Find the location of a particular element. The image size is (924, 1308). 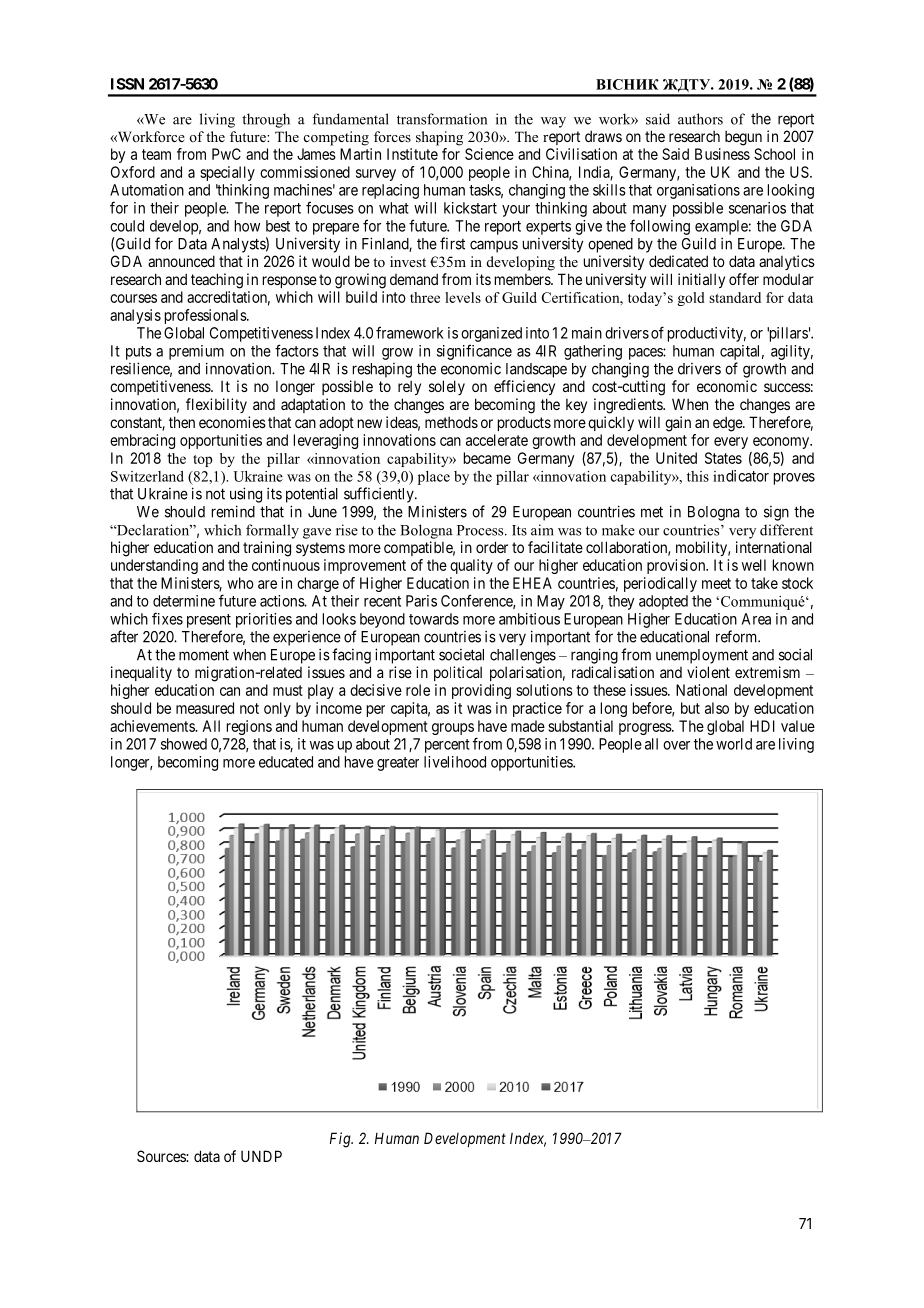

authors is located at coordinates (700, 119).
